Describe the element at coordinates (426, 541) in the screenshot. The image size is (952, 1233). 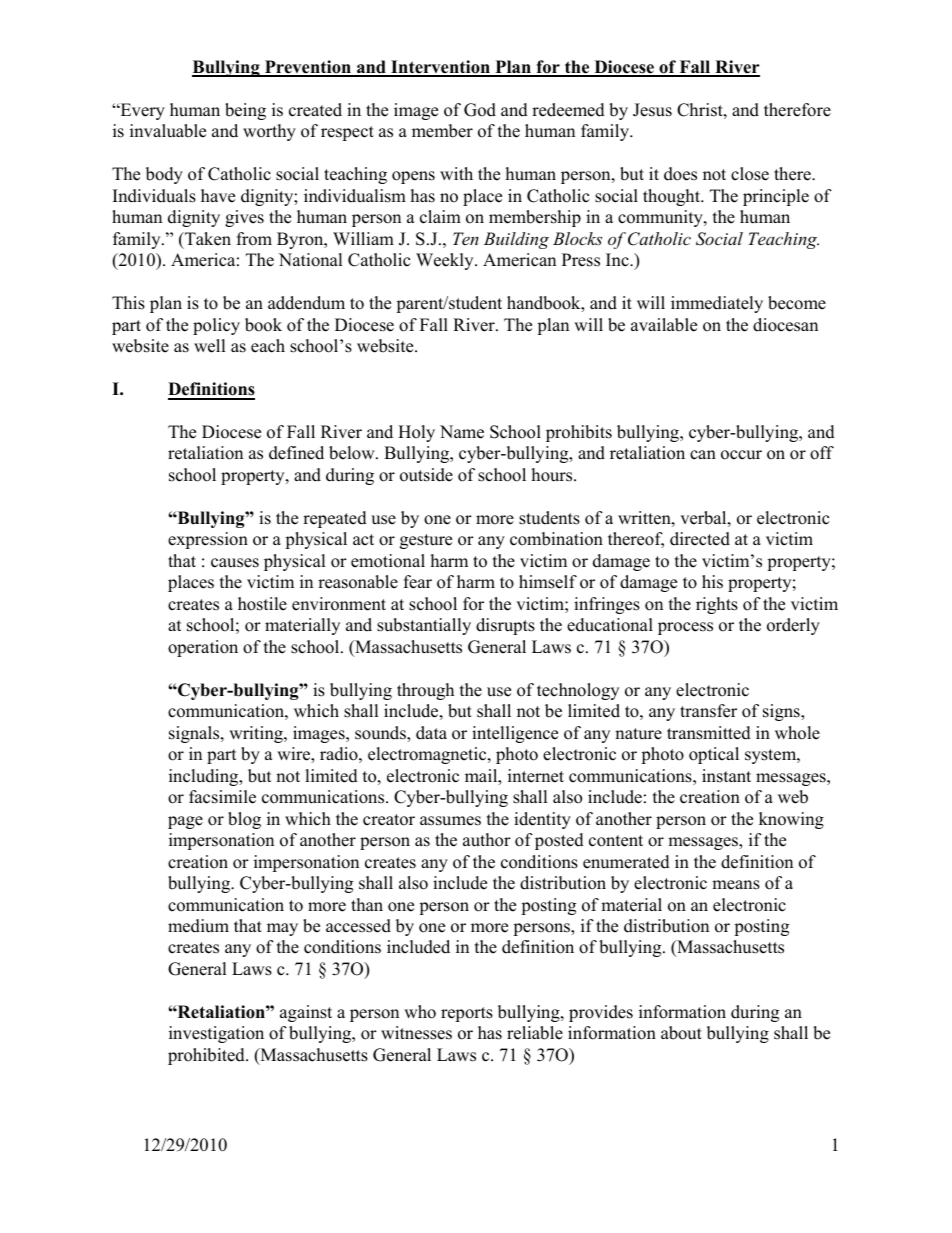
I see `gesture` at that location.
